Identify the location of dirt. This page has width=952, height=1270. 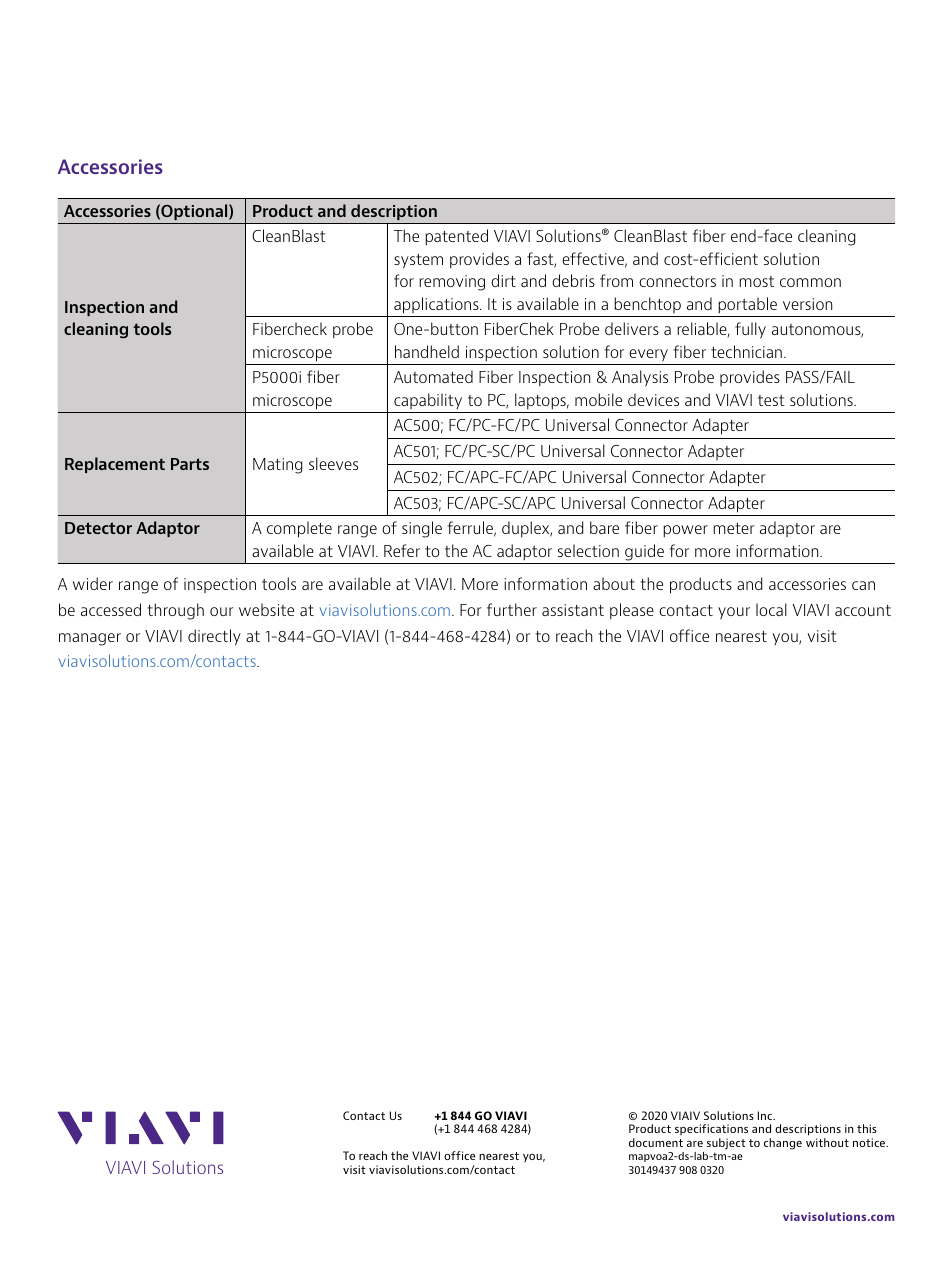
(503, 280).
